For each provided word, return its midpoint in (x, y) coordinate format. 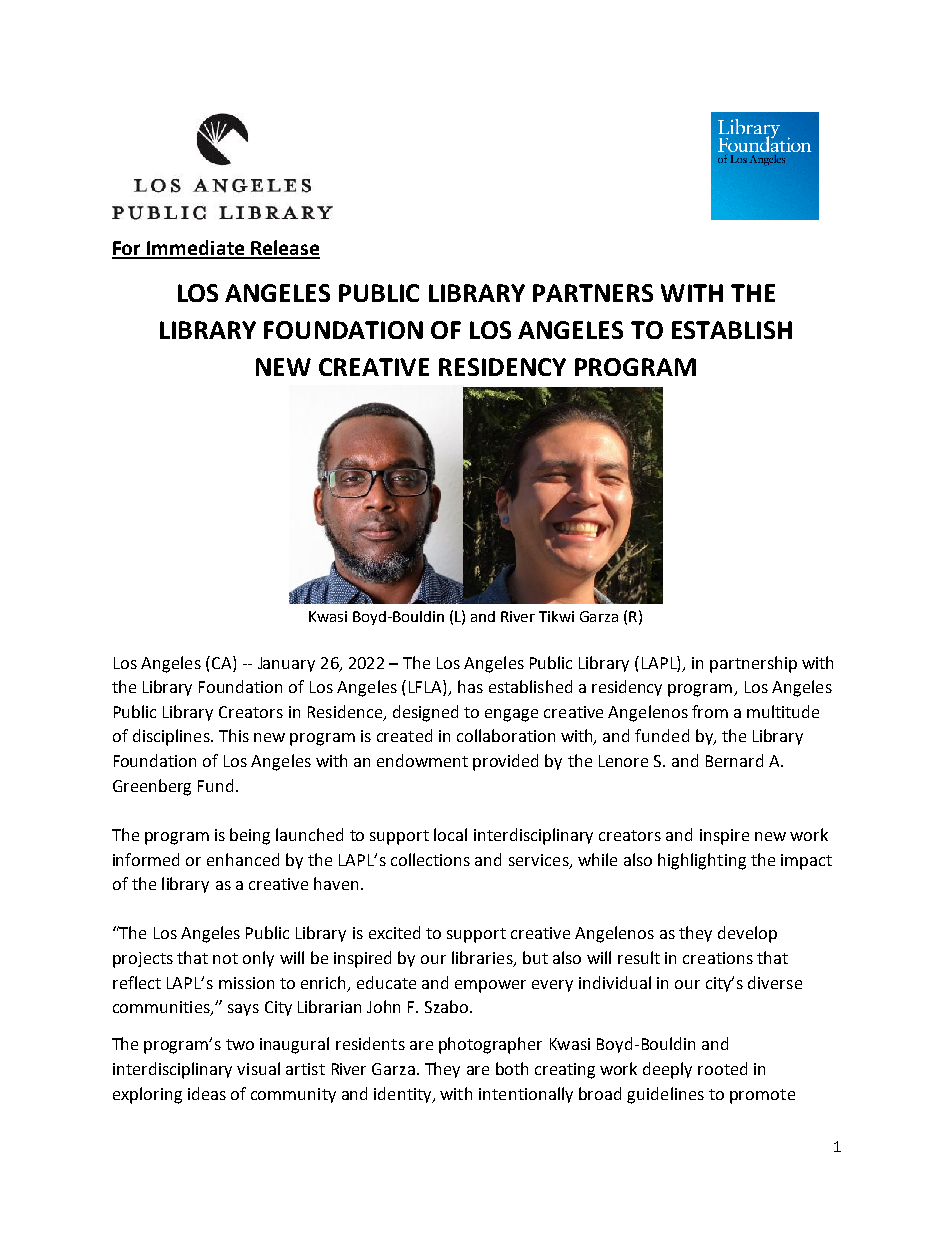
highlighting (702, 861)
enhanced (243, 859)
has (470, 686)
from (710, 711)
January (286, 664)
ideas (207, 1093)
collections (430, 859)
